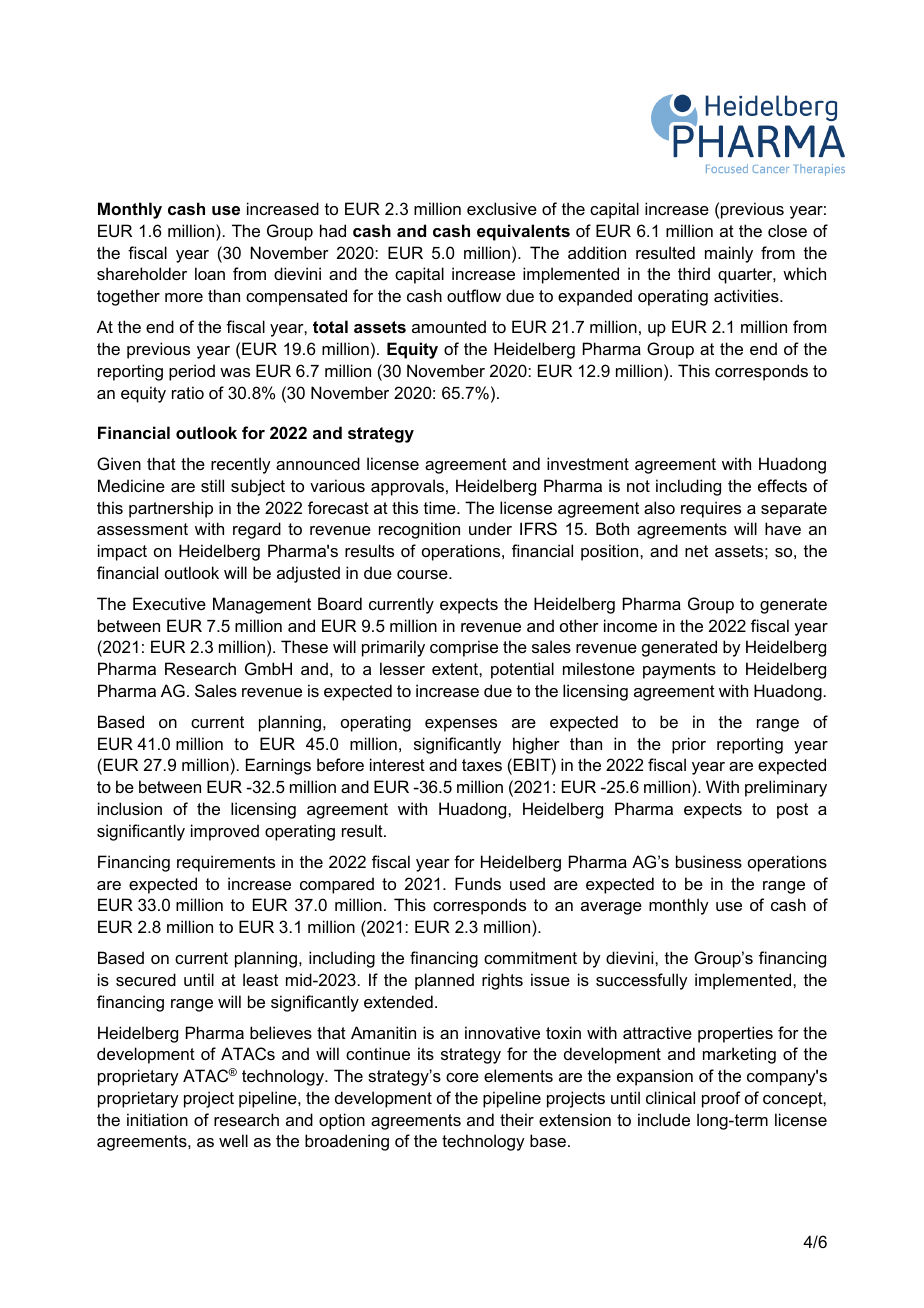  What do you see at coordinates (709, 861) in the screenshot?
I see `business` at bounding box center [709, 861].
